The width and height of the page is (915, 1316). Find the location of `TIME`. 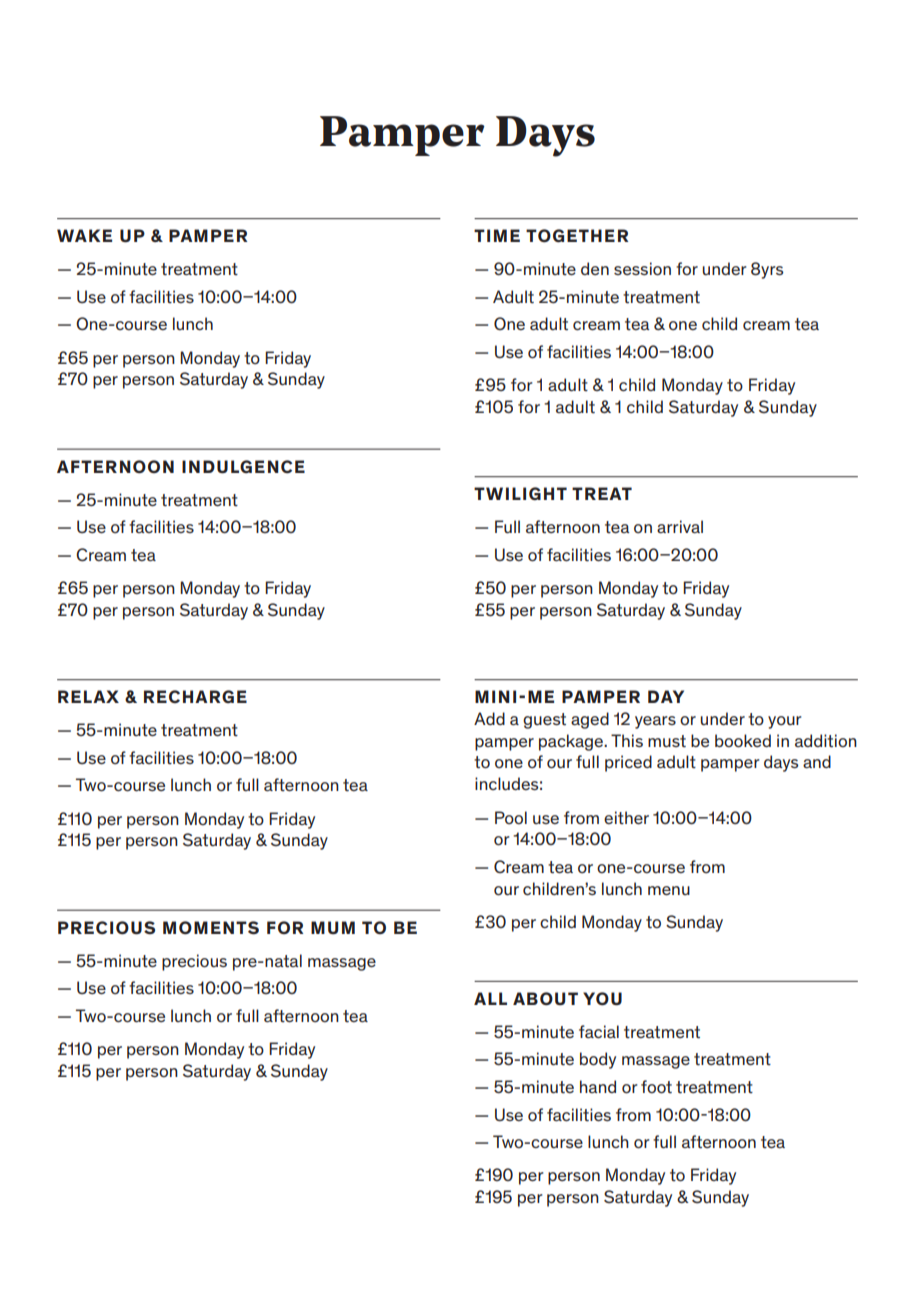

TIME is located at coordinates (497, 235).
